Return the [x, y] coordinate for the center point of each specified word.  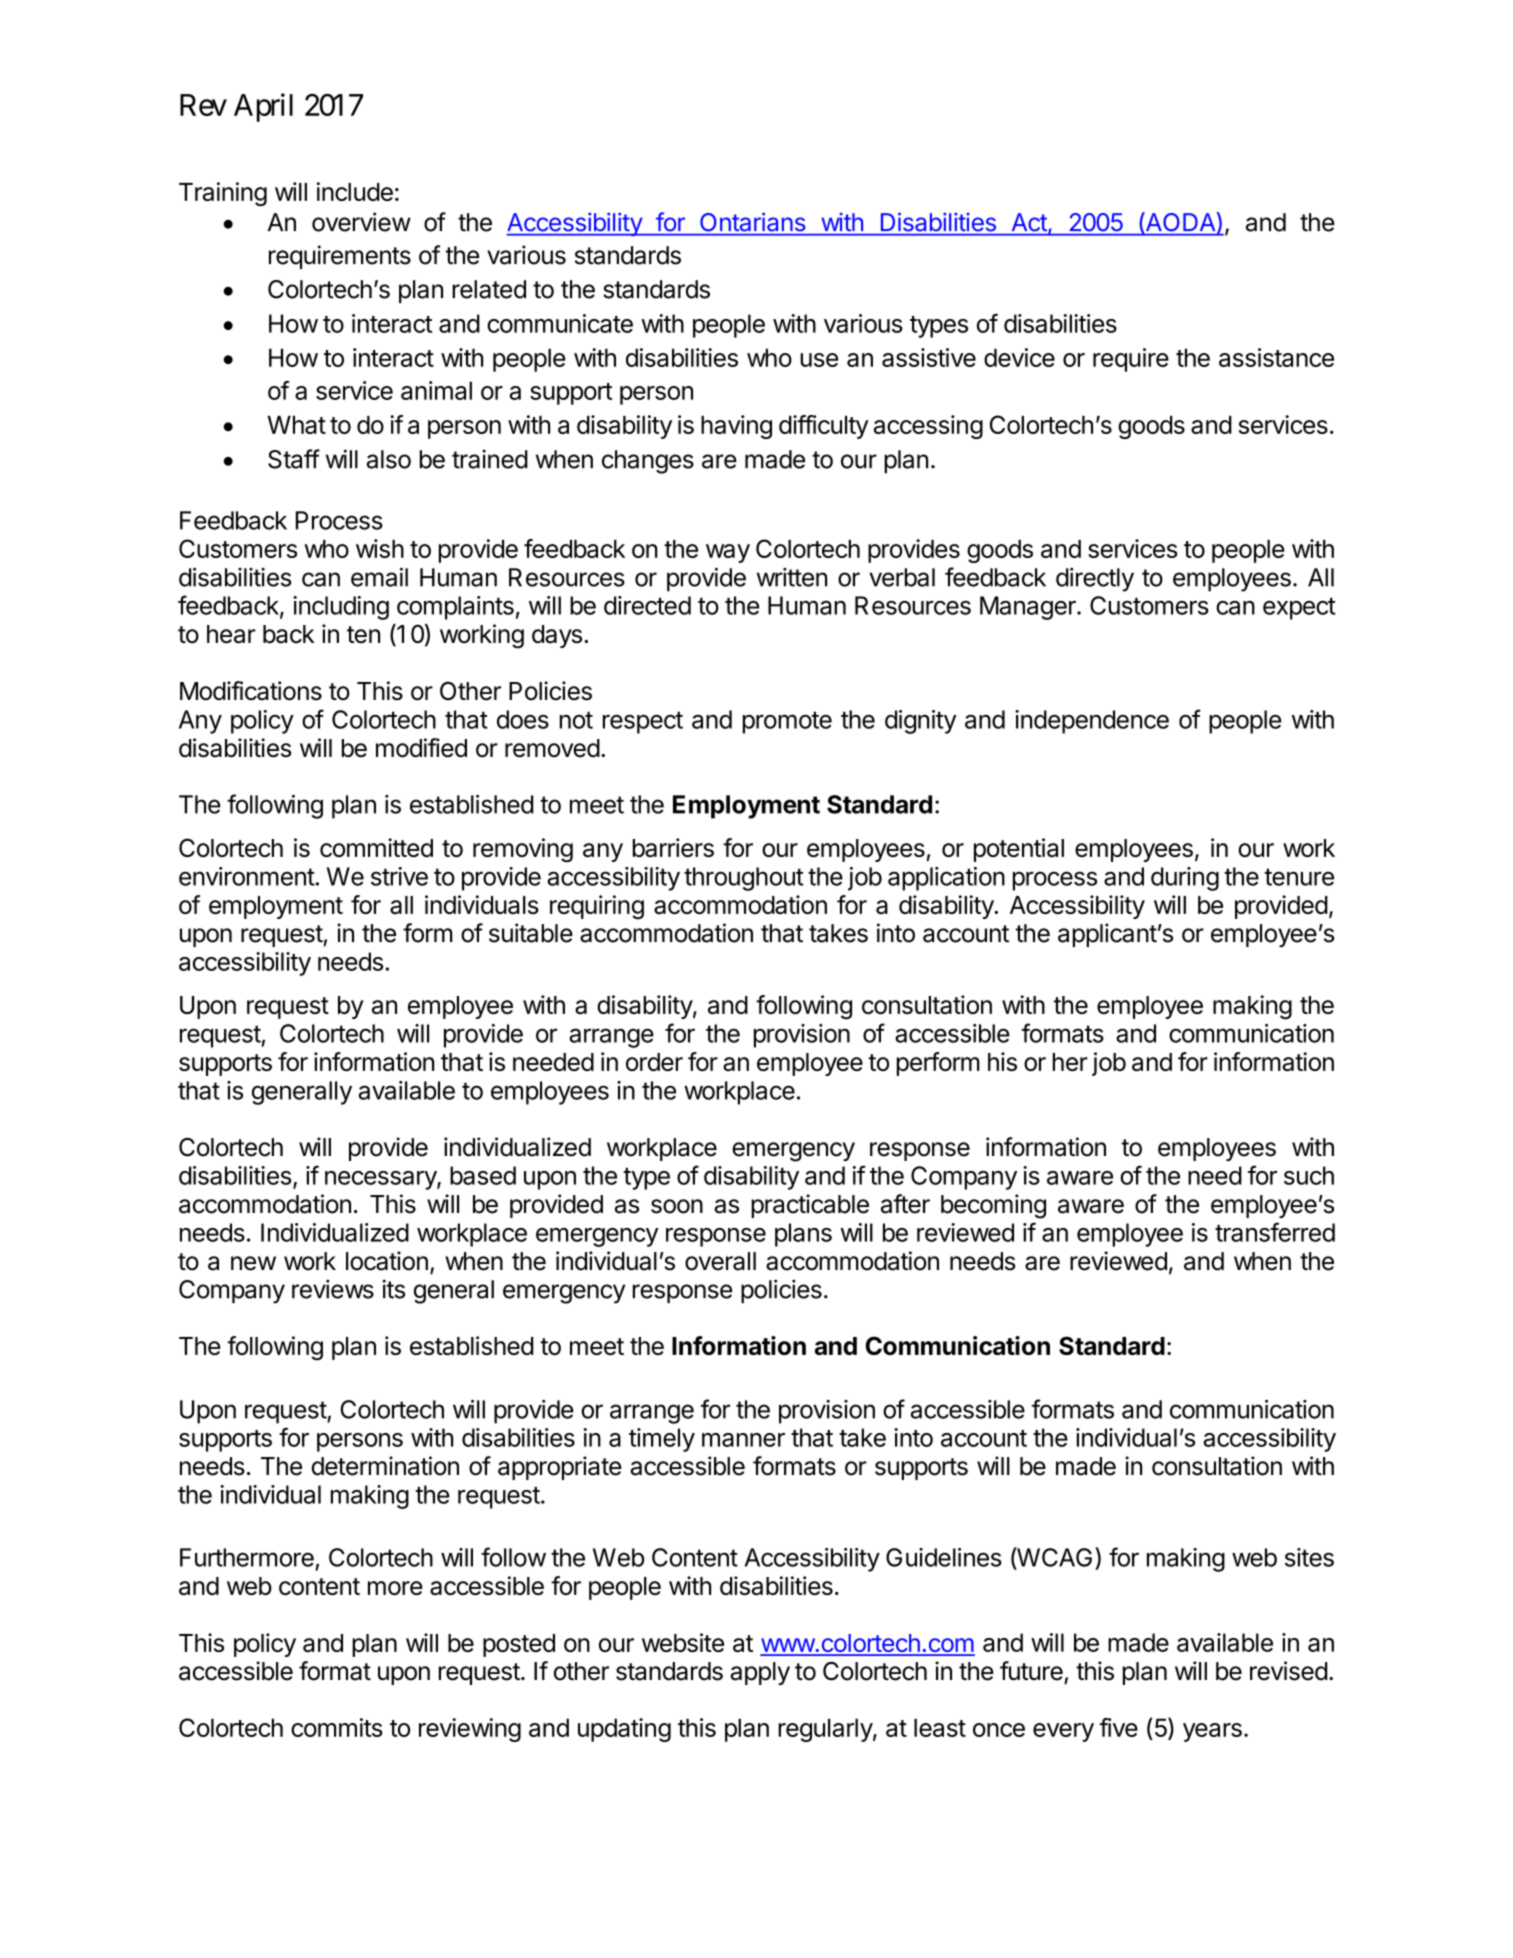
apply [760, 1673]
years [1212, 1732]
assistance [1276, 357]
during [1185, 879]
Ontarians [752, 222]
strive [399, 876]
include [355, 191]
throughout [744, 879]
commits [337, 1727]
